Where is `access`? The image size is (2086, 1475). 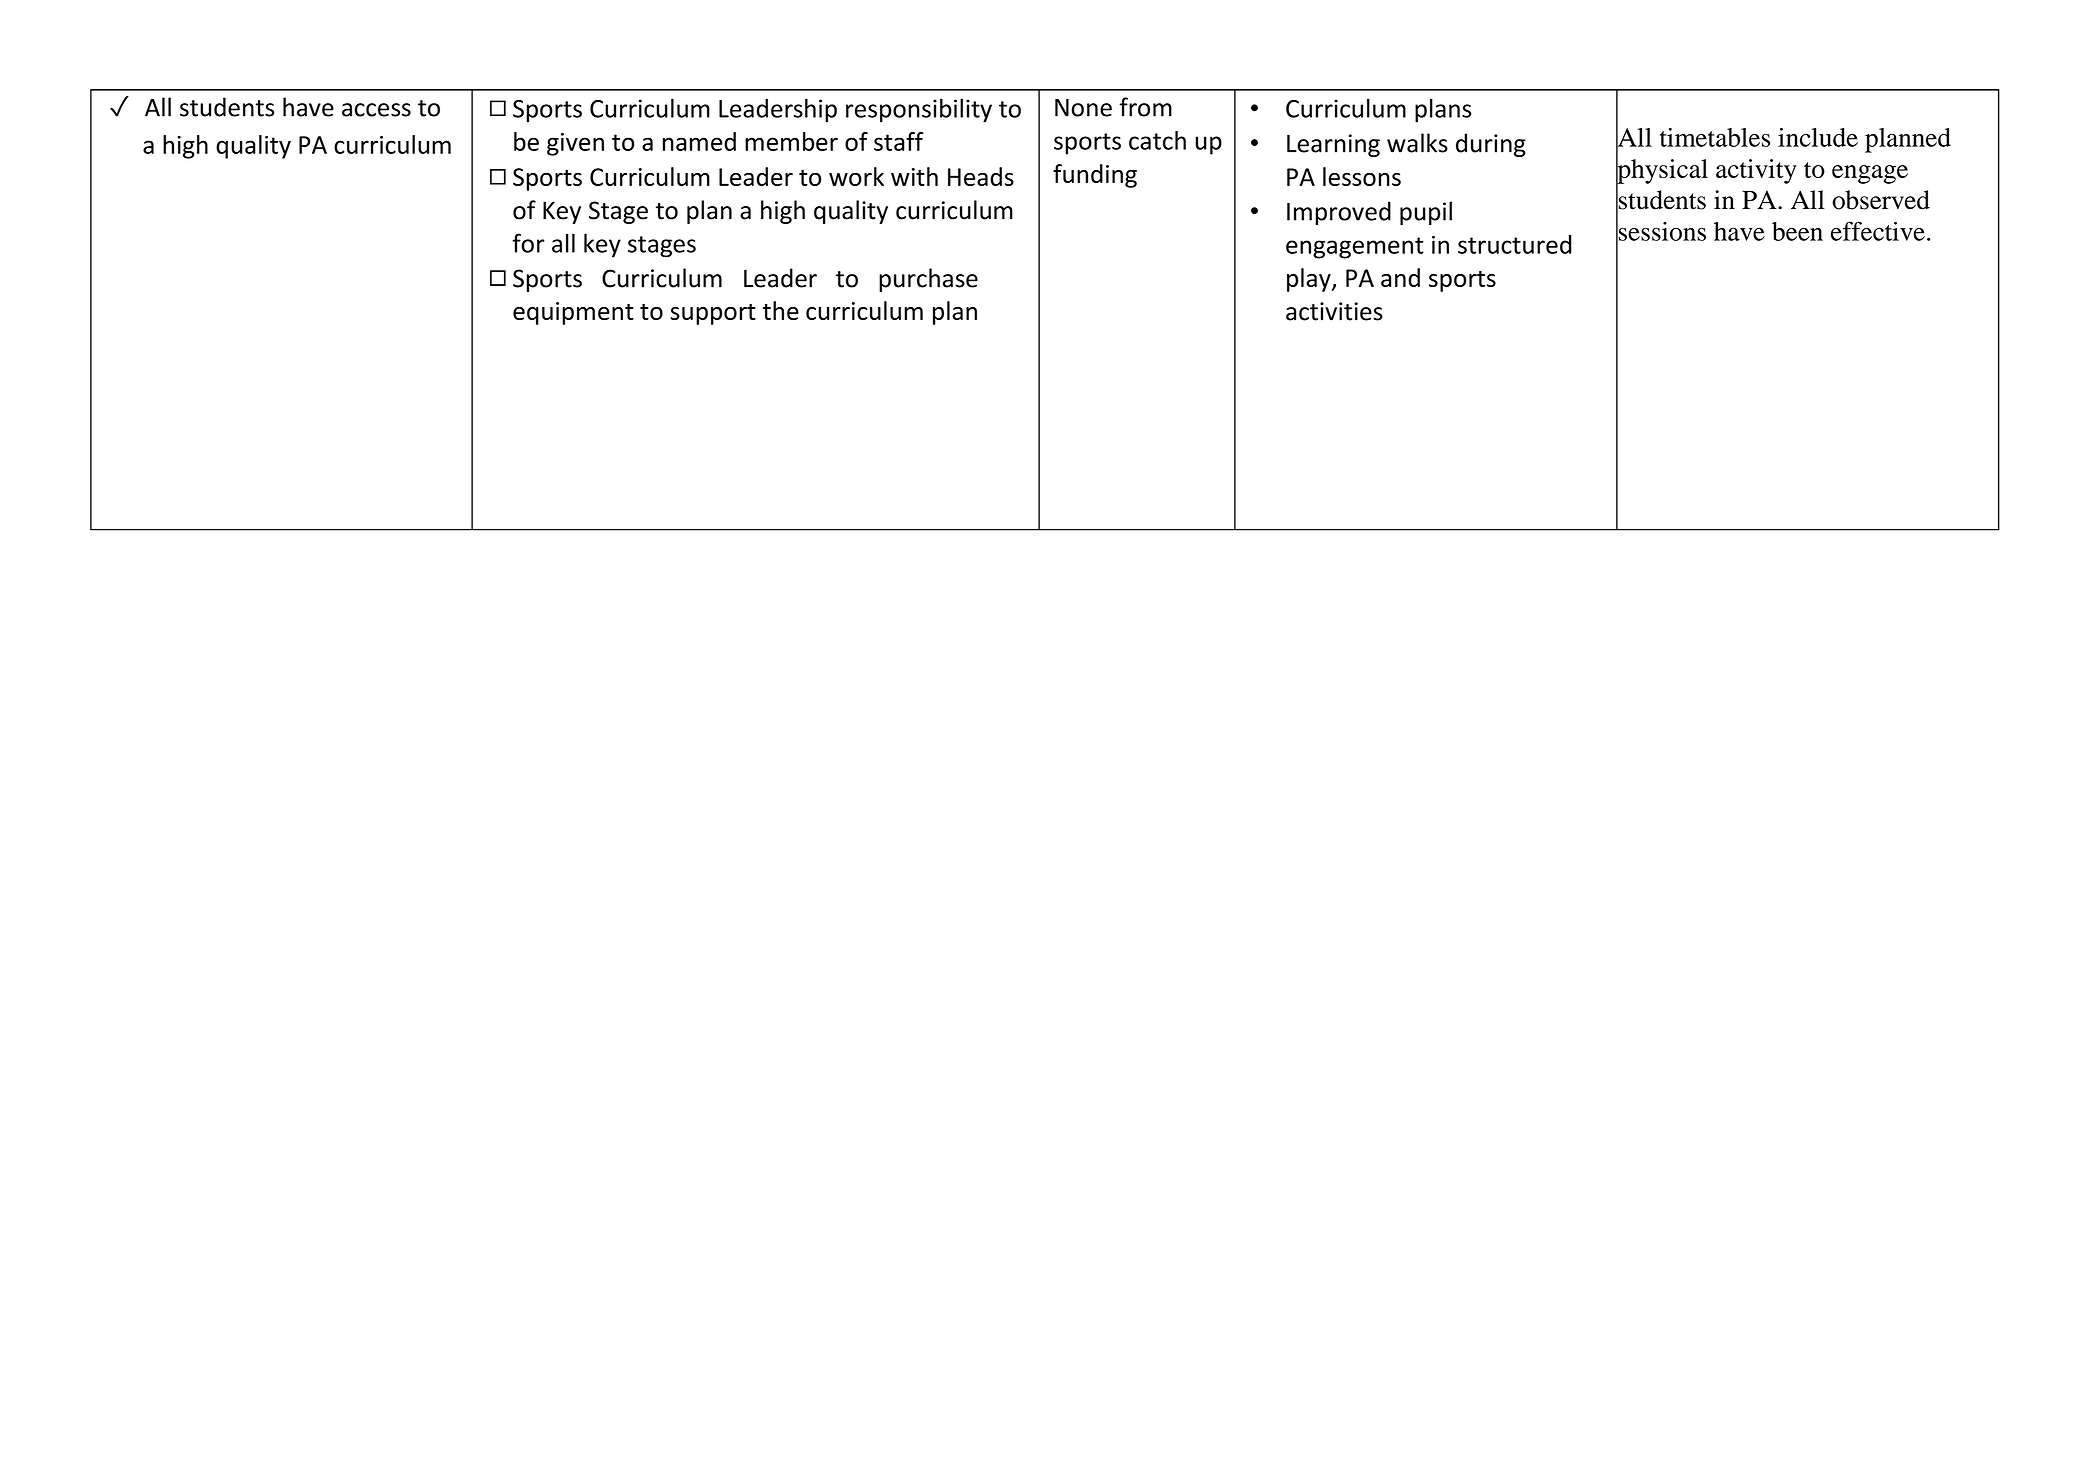 access is located at coordinates (376, 110).
